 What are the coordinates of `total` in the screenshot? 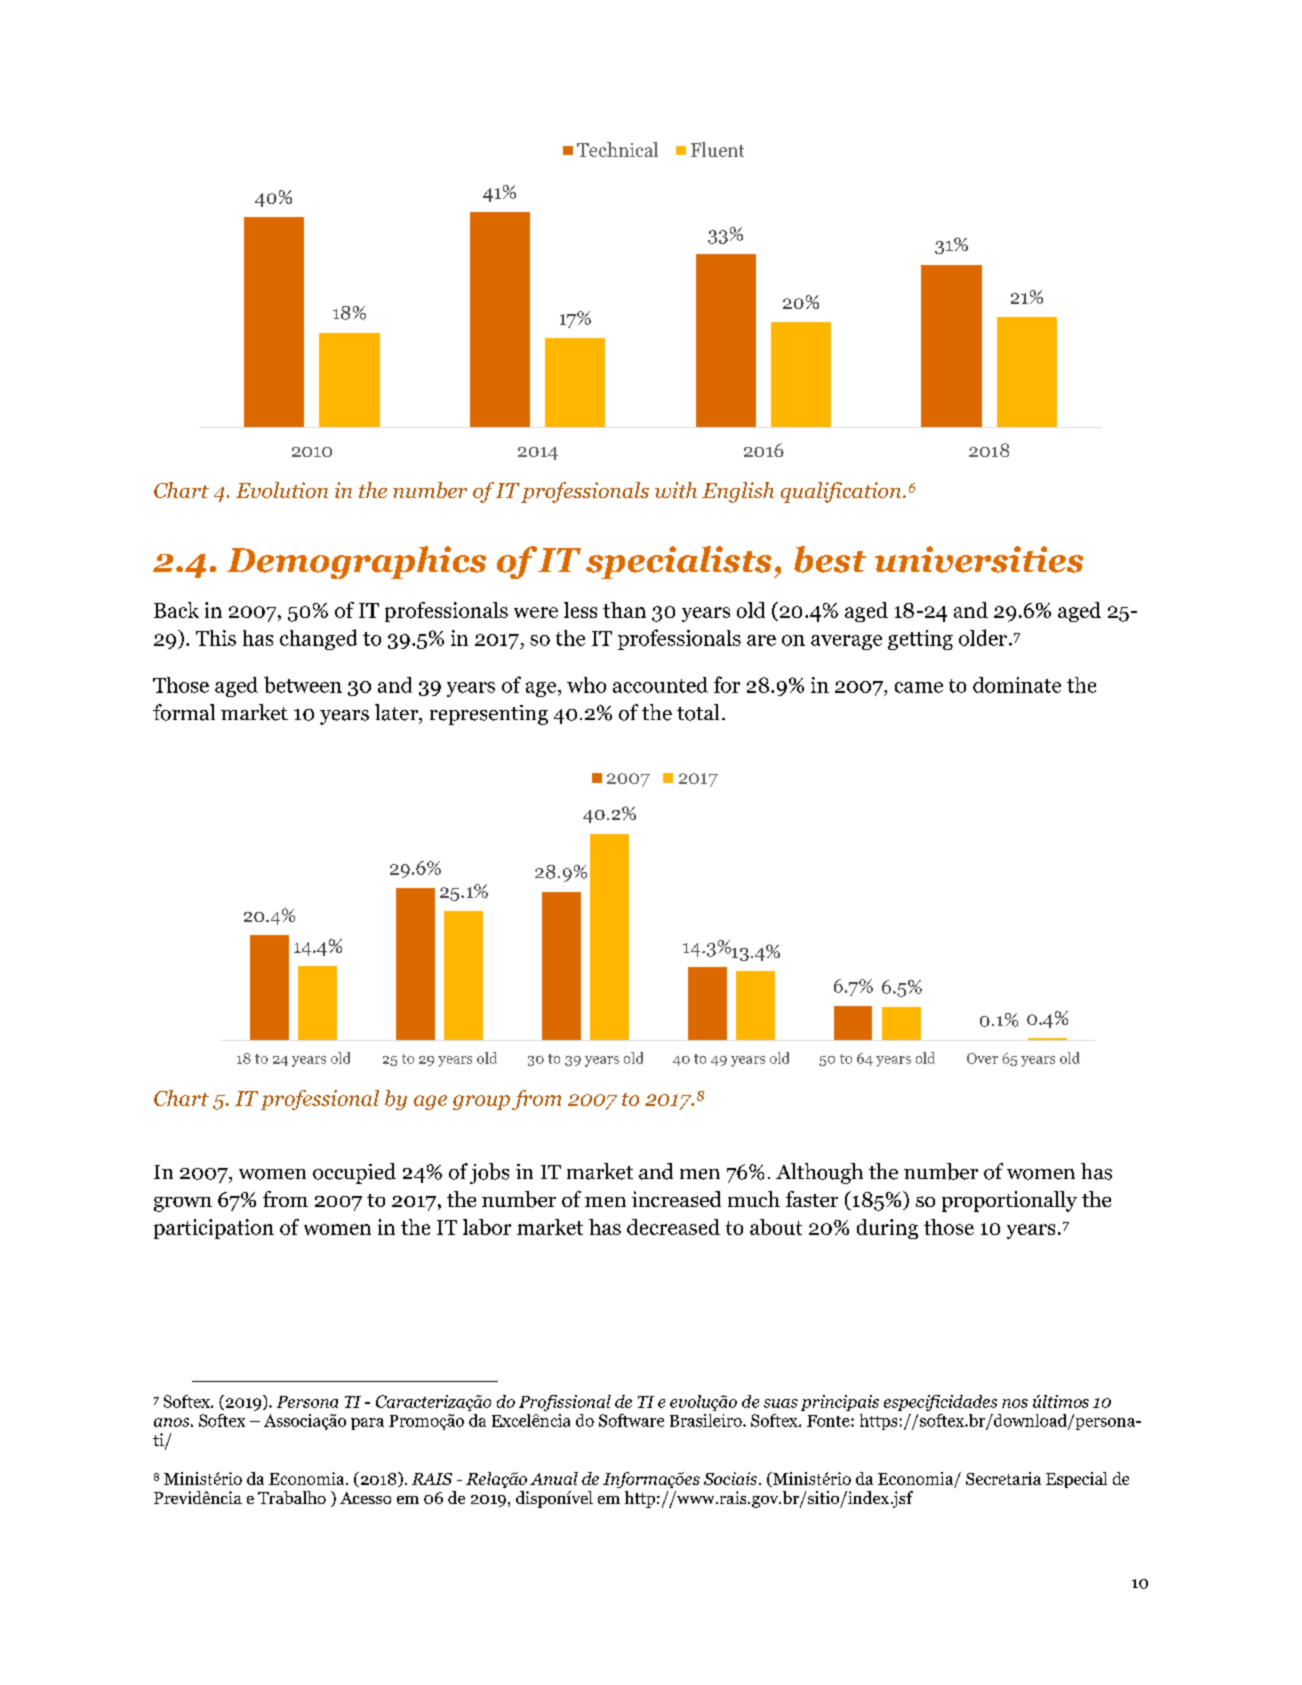 It's located at (698, 712).
